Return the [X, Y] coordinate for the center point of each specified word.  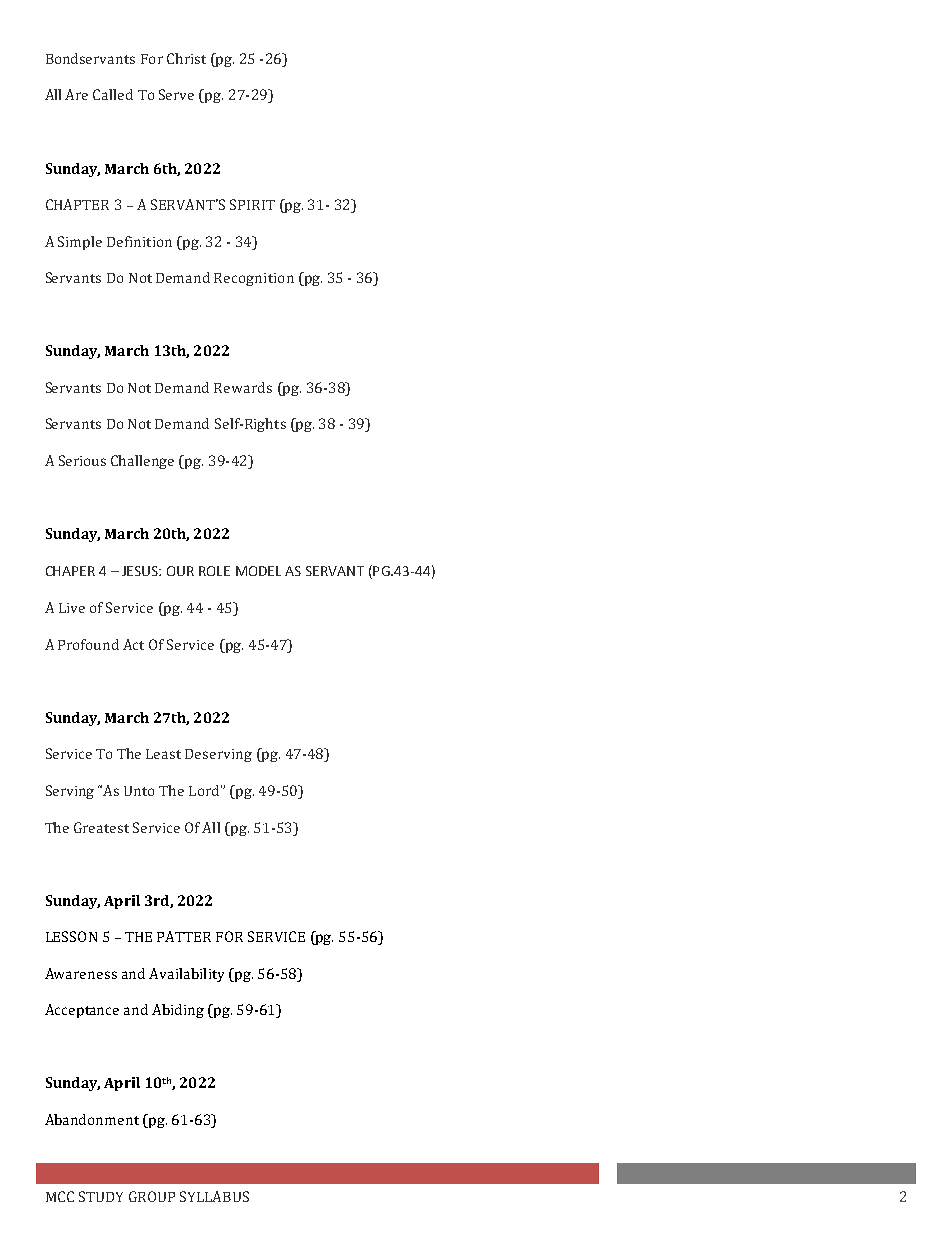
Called [113, 94]
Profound [88, 644]
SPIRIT [252, 204]
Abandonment [92, 1119]
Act [133, 644]
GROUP [152, 1196]
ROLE [214, 571]
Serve [176, 94]
